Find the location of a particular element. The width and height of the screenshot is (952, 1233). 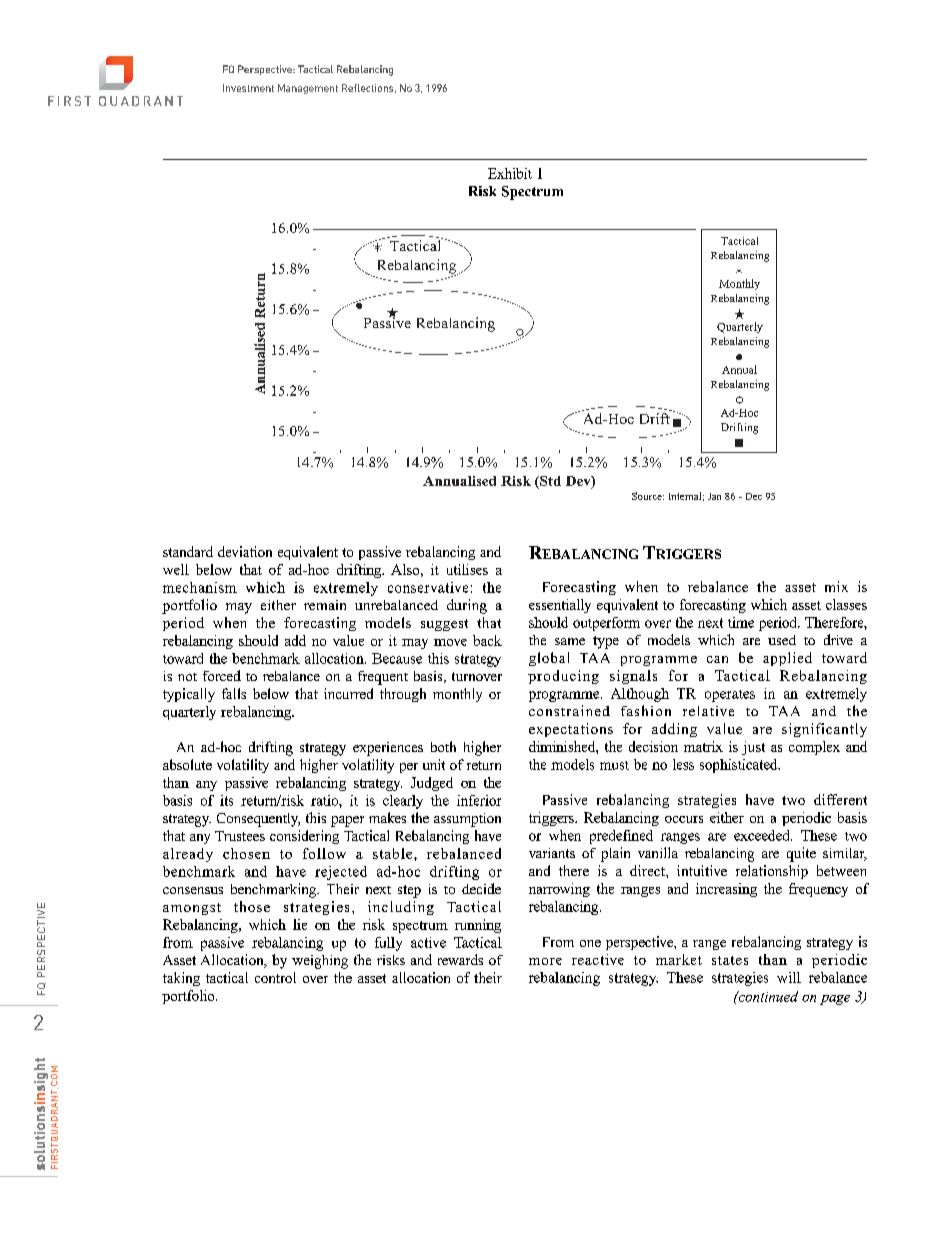

will is located at coordinates (789, 977).
